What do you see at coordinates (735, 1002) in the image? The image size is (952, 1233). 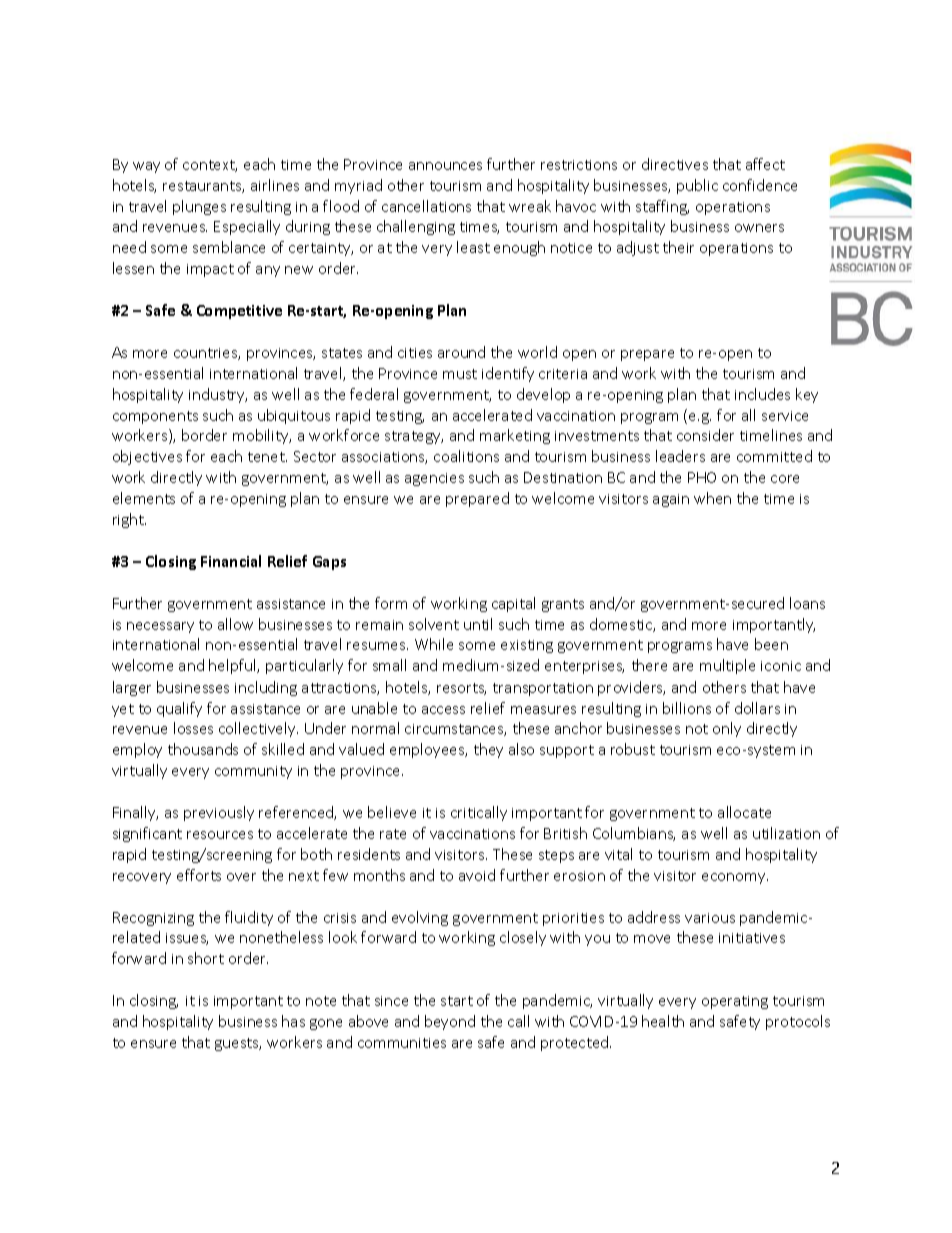 I see `operating` at bounding box center [735, 1002].
